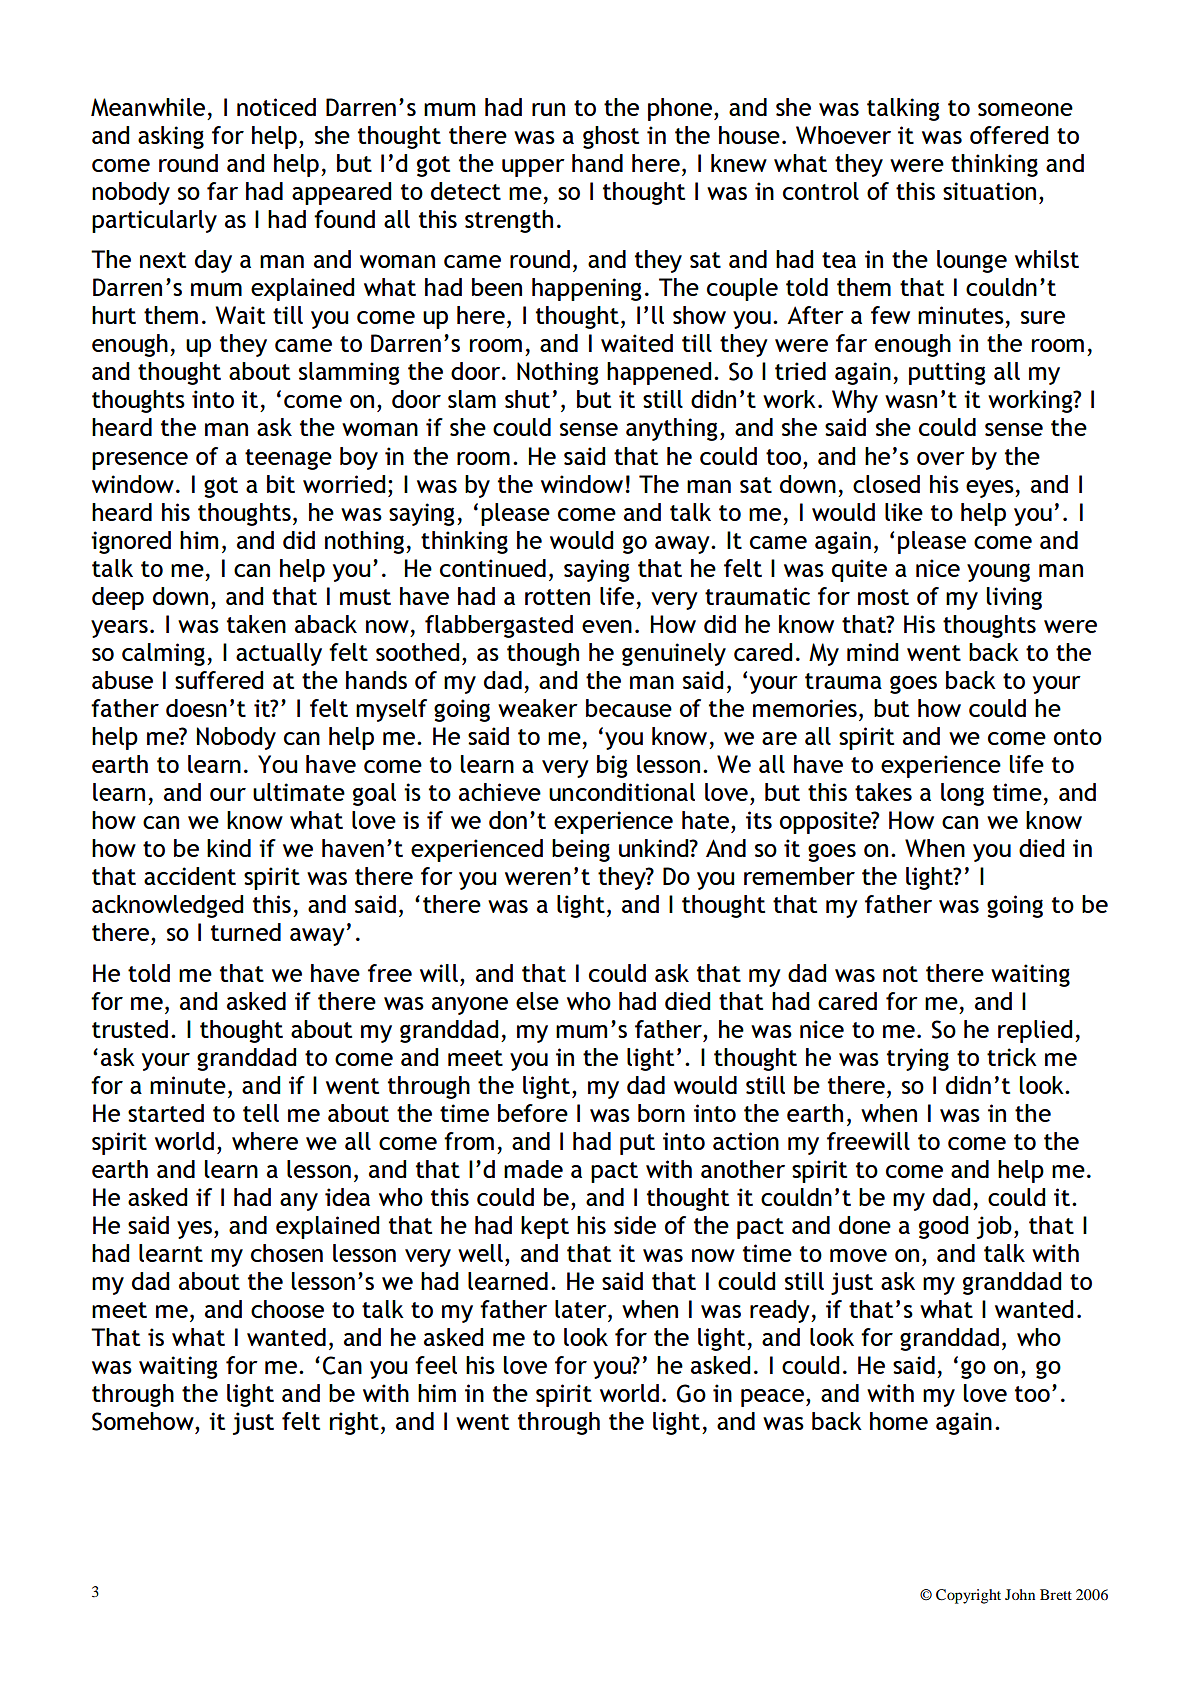 This page has height=1697, width=1199. I want to click on choose, so click(287, 1309).
